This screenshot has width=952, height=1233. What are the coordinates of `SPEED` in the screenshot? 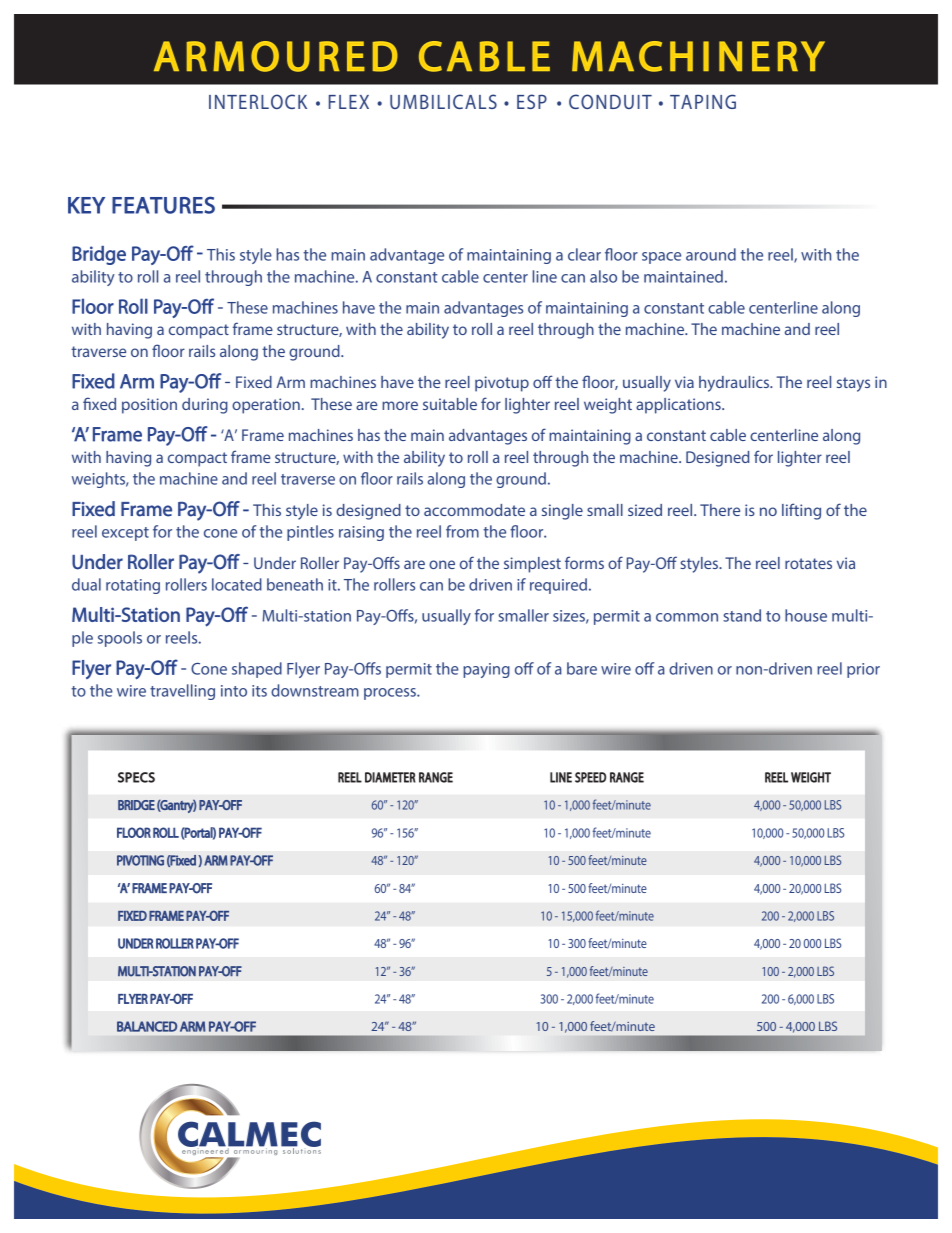 It's located at (590, 777).
